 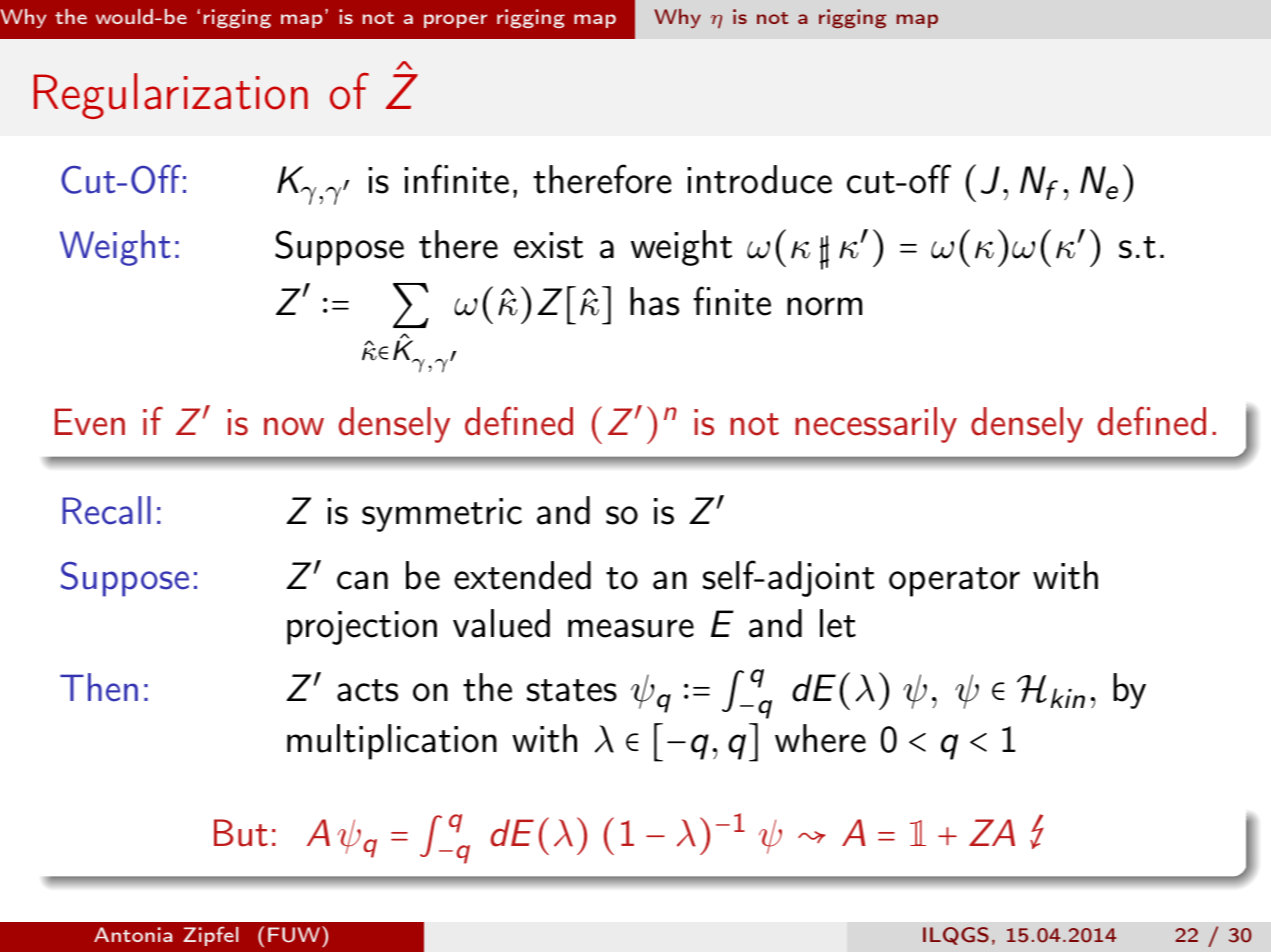 I want to click on Even, so click(x=90, y=422).
